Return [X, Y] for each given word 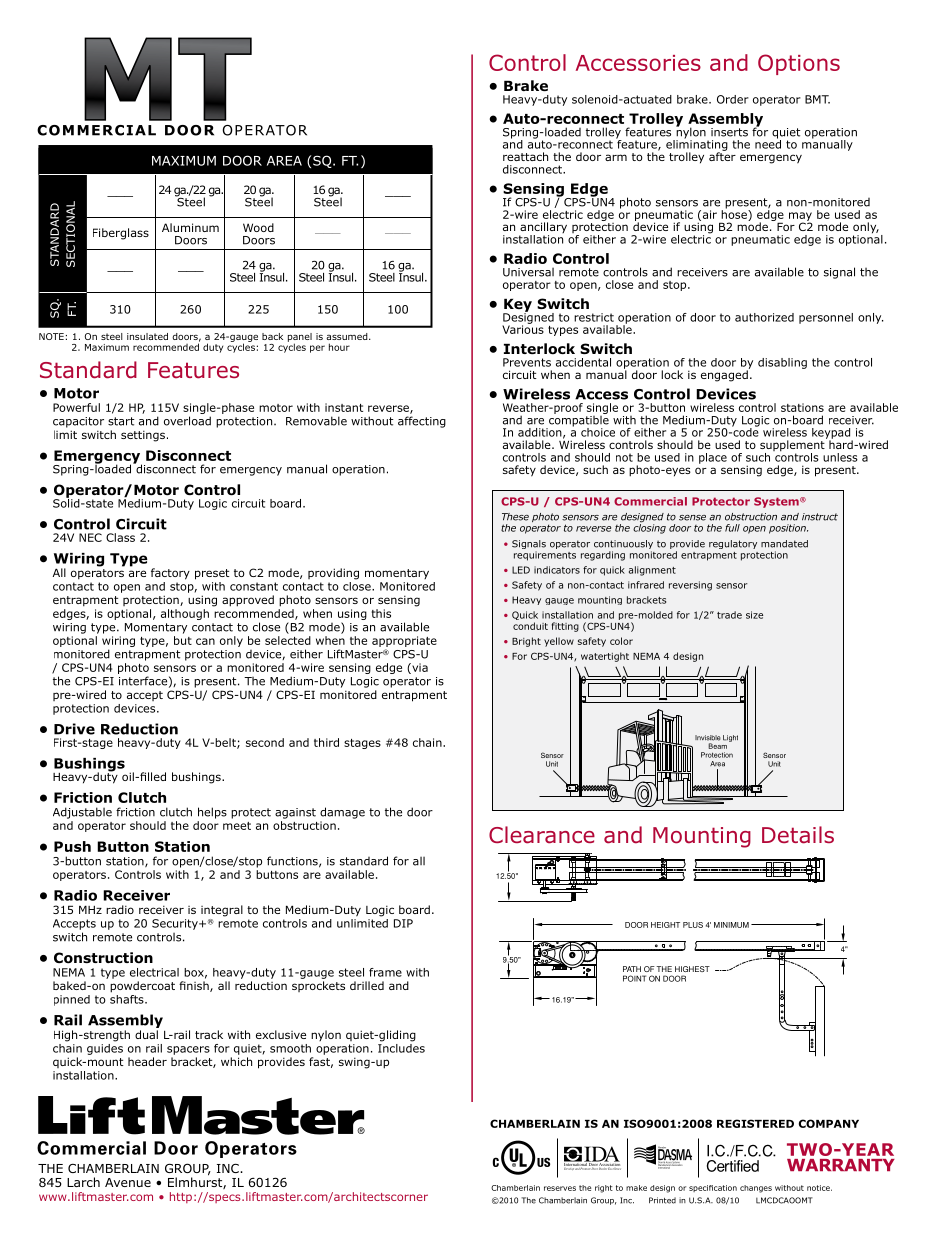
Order [733, 99]
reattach [525, 156]
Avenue [128, 1182]
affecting [422, 422]
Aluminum [190, 227]
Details [798, 835]
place [713, 458]
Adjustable [82, 813]
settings [143, 436]
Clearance [542, 835]
